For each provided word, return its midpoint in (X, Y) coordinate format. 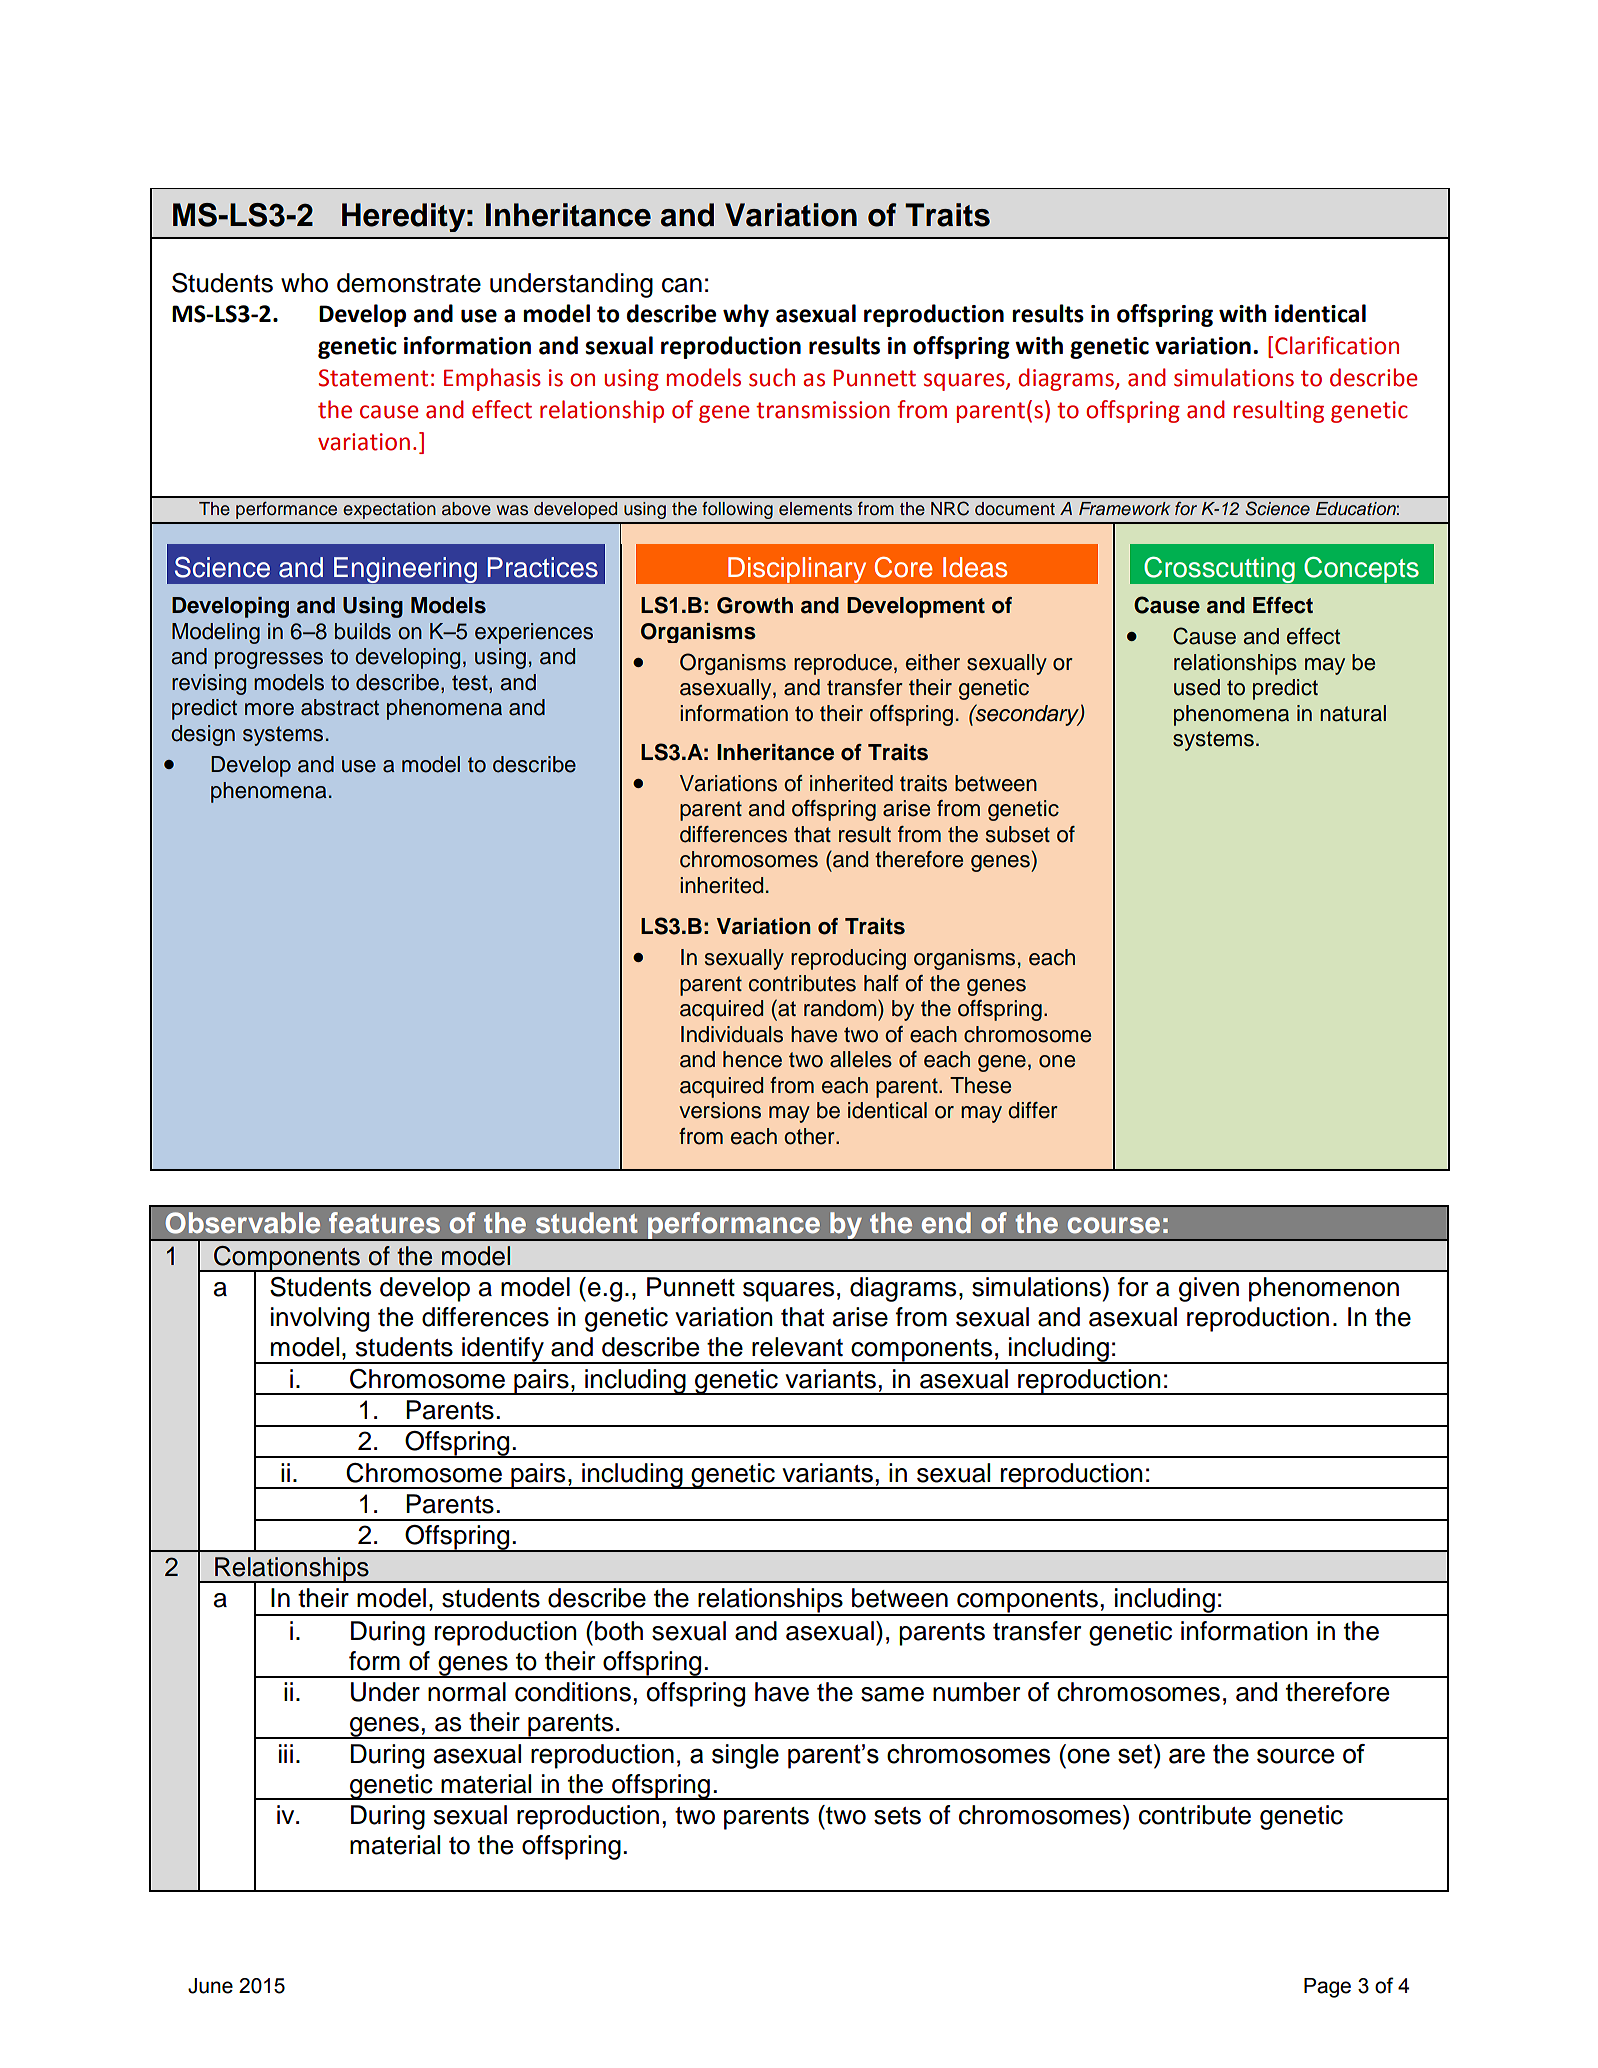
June (210, 1986)
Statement (373, 378)
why (746, 315)
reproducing (848, 959)
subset (1018, 834)
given (1209, 1289)
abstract (340, 707)
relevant (797, 1347)
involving (320, 1319)
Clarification (1337, 345)
